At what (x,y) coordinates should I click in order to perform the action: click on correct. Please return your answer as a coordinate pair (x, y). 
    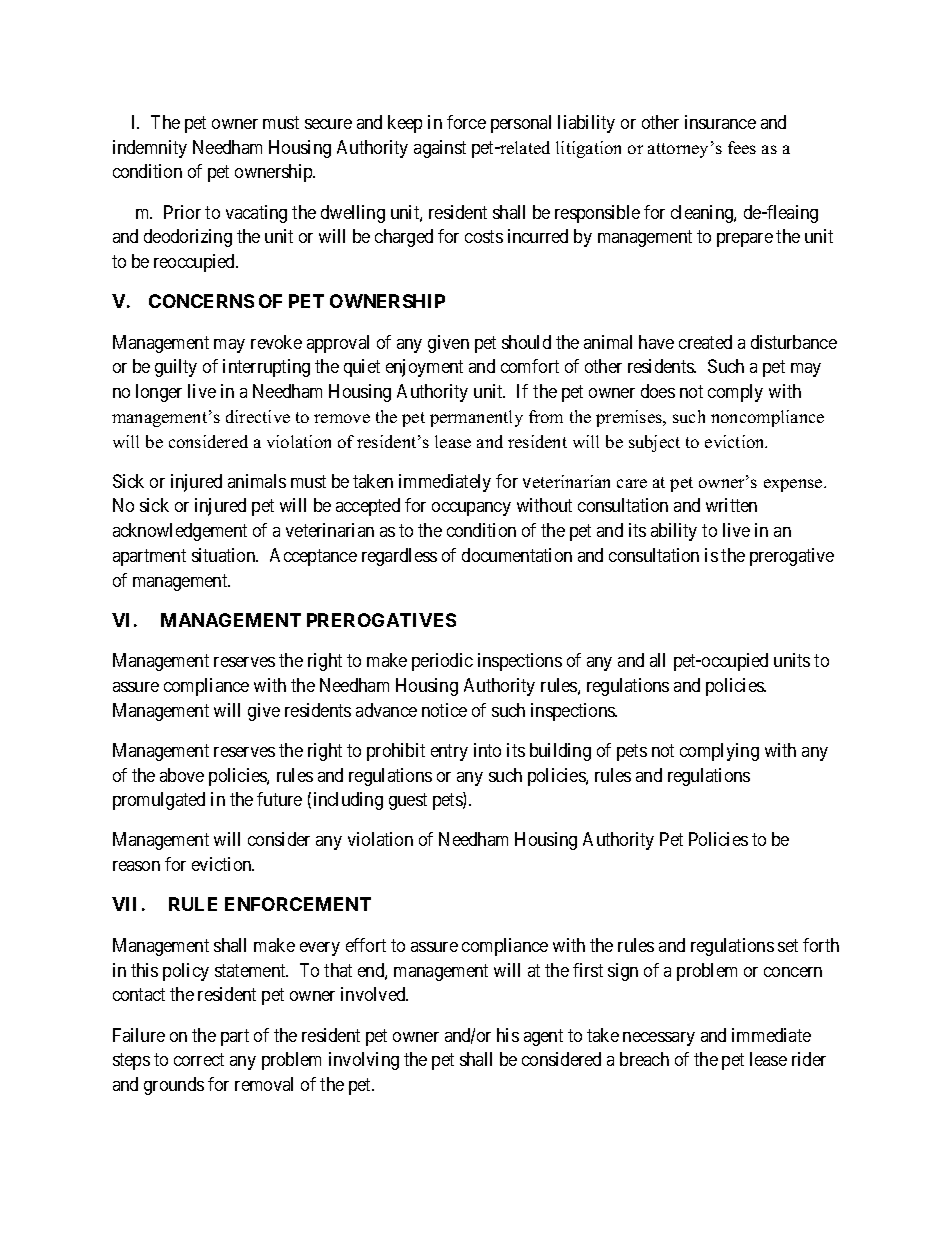
    Looking at the image, I should click on (199, 1059).
